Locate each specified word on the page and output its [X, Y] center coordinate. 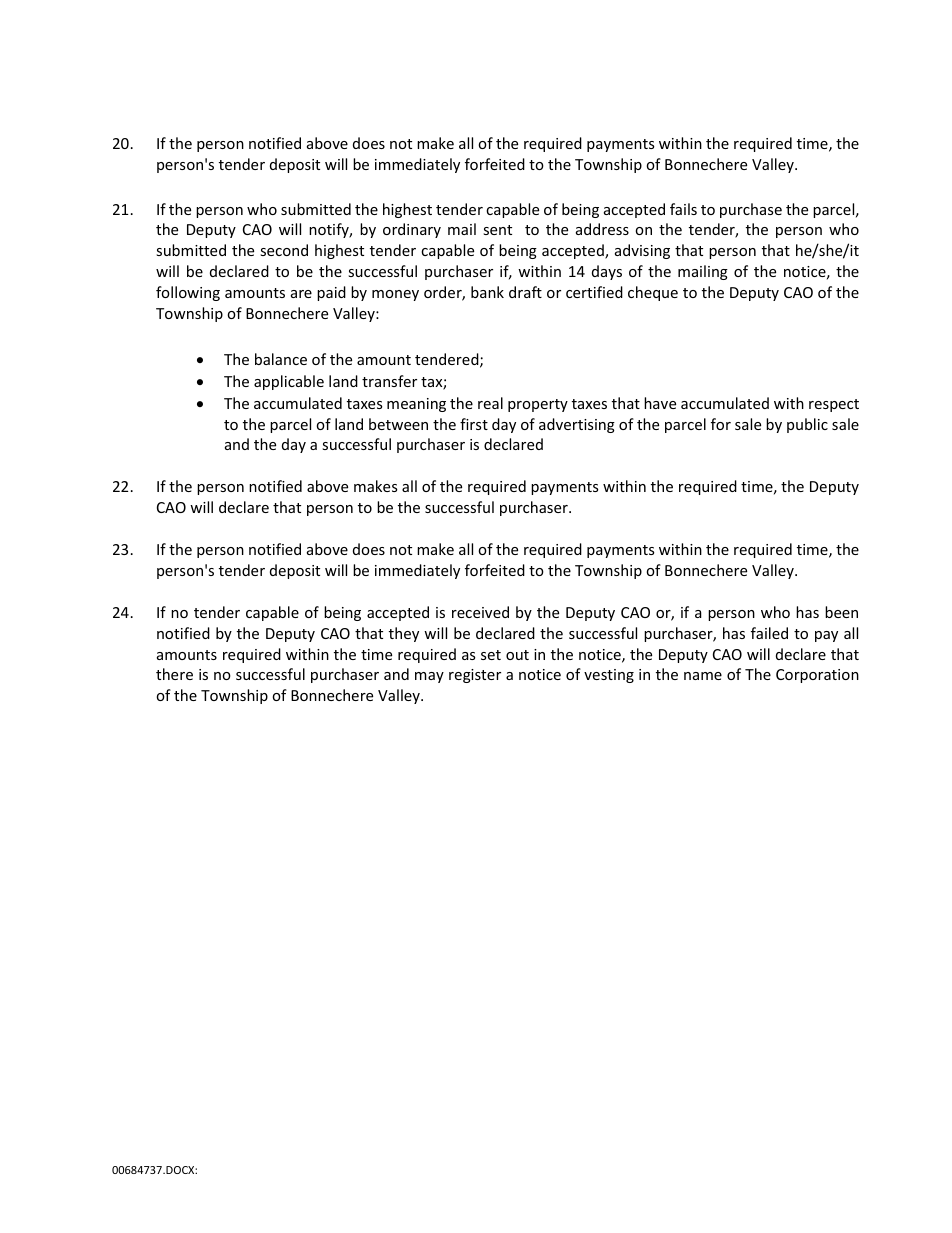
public [807, 425]
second [284, 250]
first [474, 424]
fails [683, 209]
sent [497, 230]
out [517, 655]
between [398, 424]
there [174, 674]
